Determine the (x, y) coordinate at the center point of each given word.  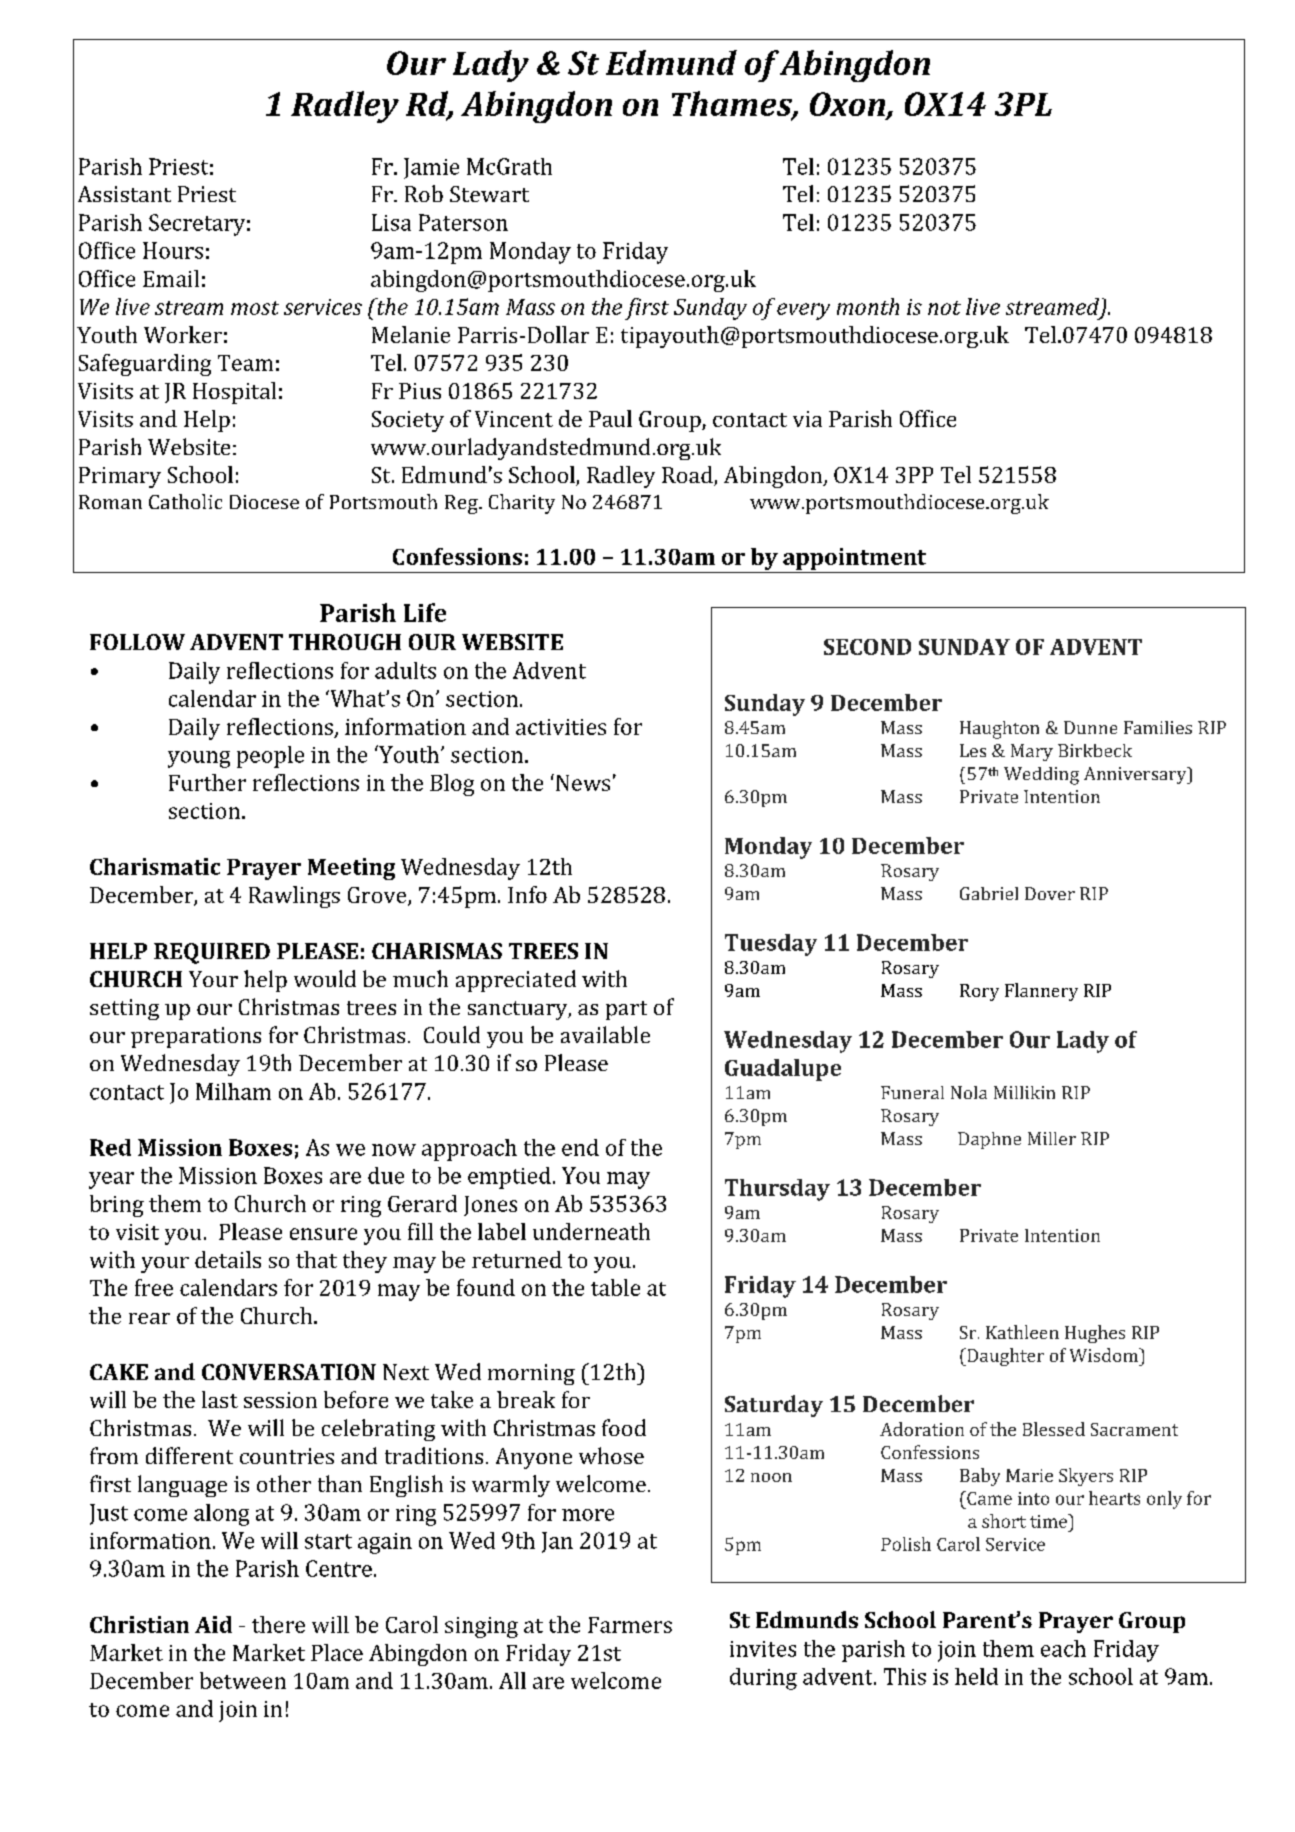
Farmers (630, 1625)
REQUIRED (212, 953)
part (626, 1010)
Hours (173, 250)
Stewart (489, 194)
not (944, 308)
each (1063, 1648)
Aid (213, 1624)
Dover (1050, 893)
